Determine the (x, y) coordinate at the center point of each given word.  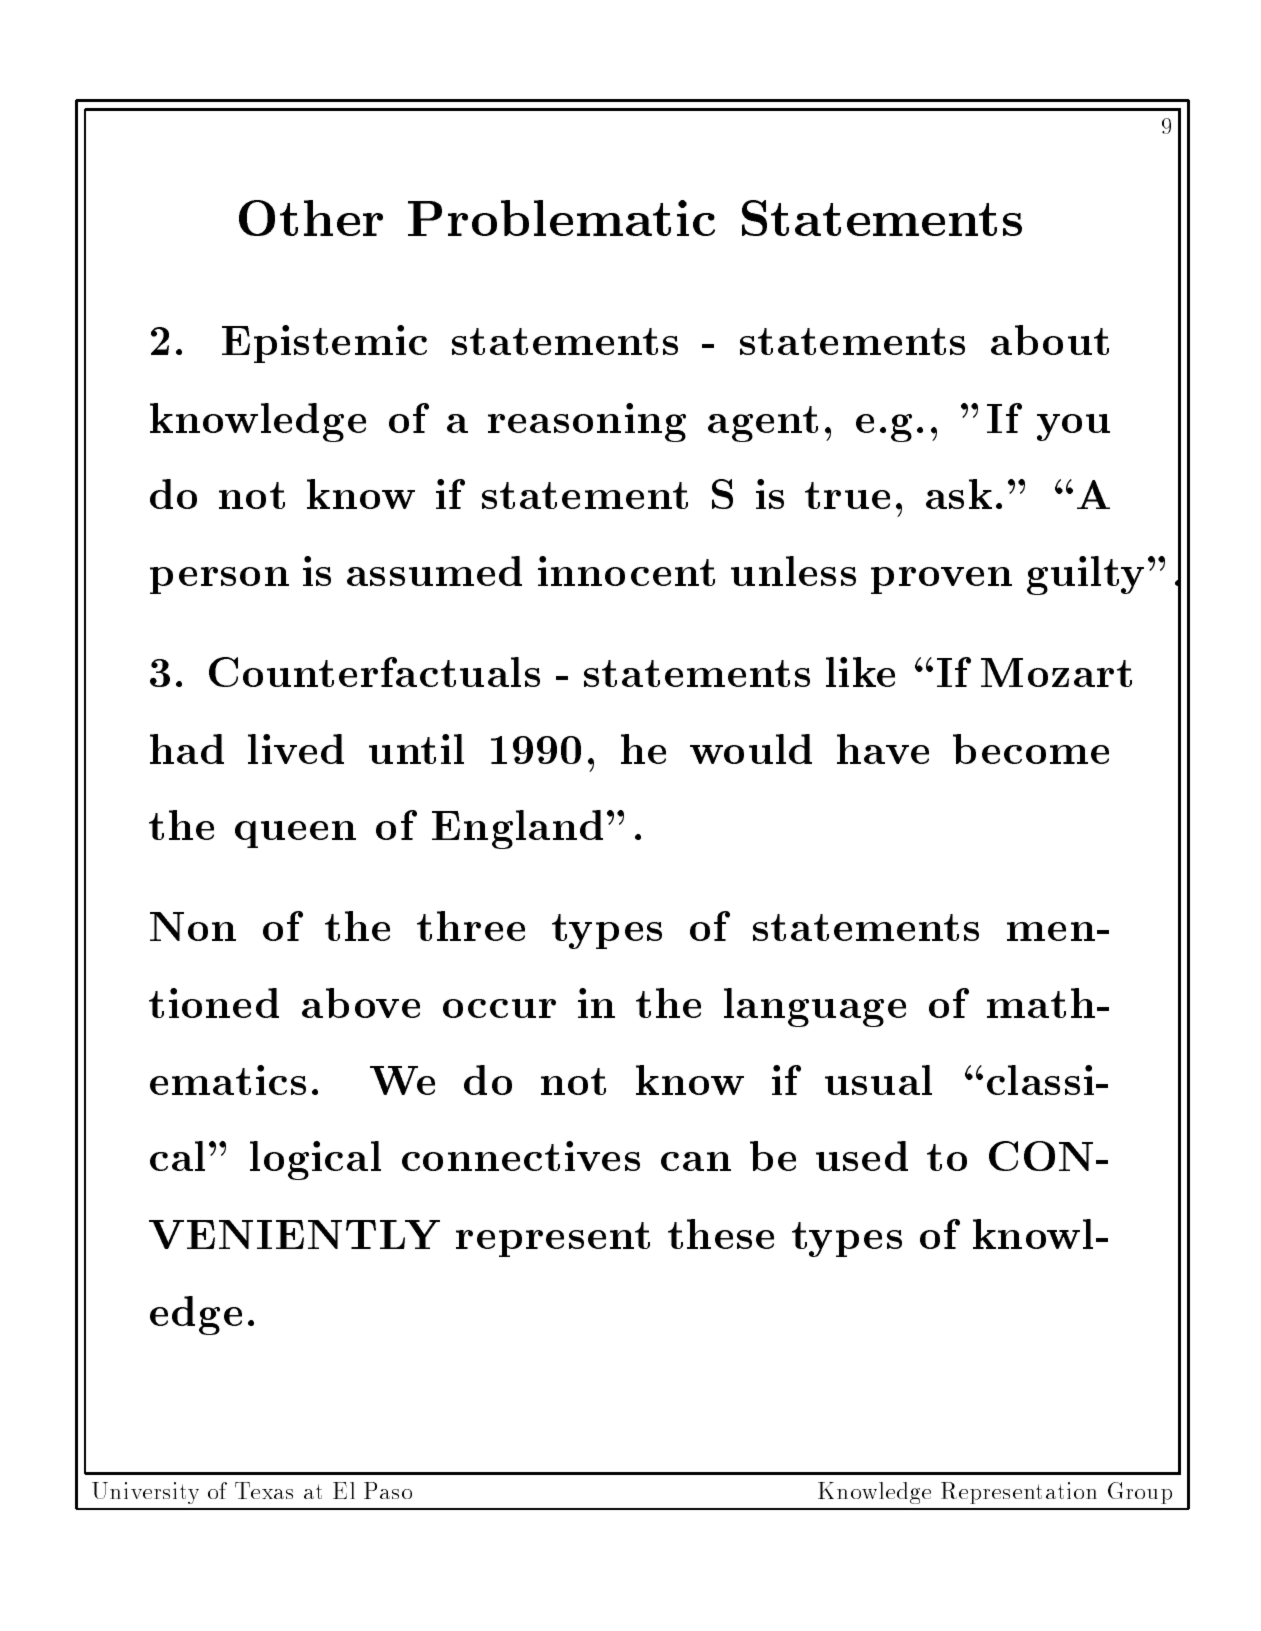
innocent (626, 571)
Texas (264, 1490)
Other (311, 218)
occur (499, 1008)
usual (878, 1080)
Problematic (561, 218)
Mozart (1056, 672)
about (1050, 340)
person (219, 580)
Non (193, 926)
